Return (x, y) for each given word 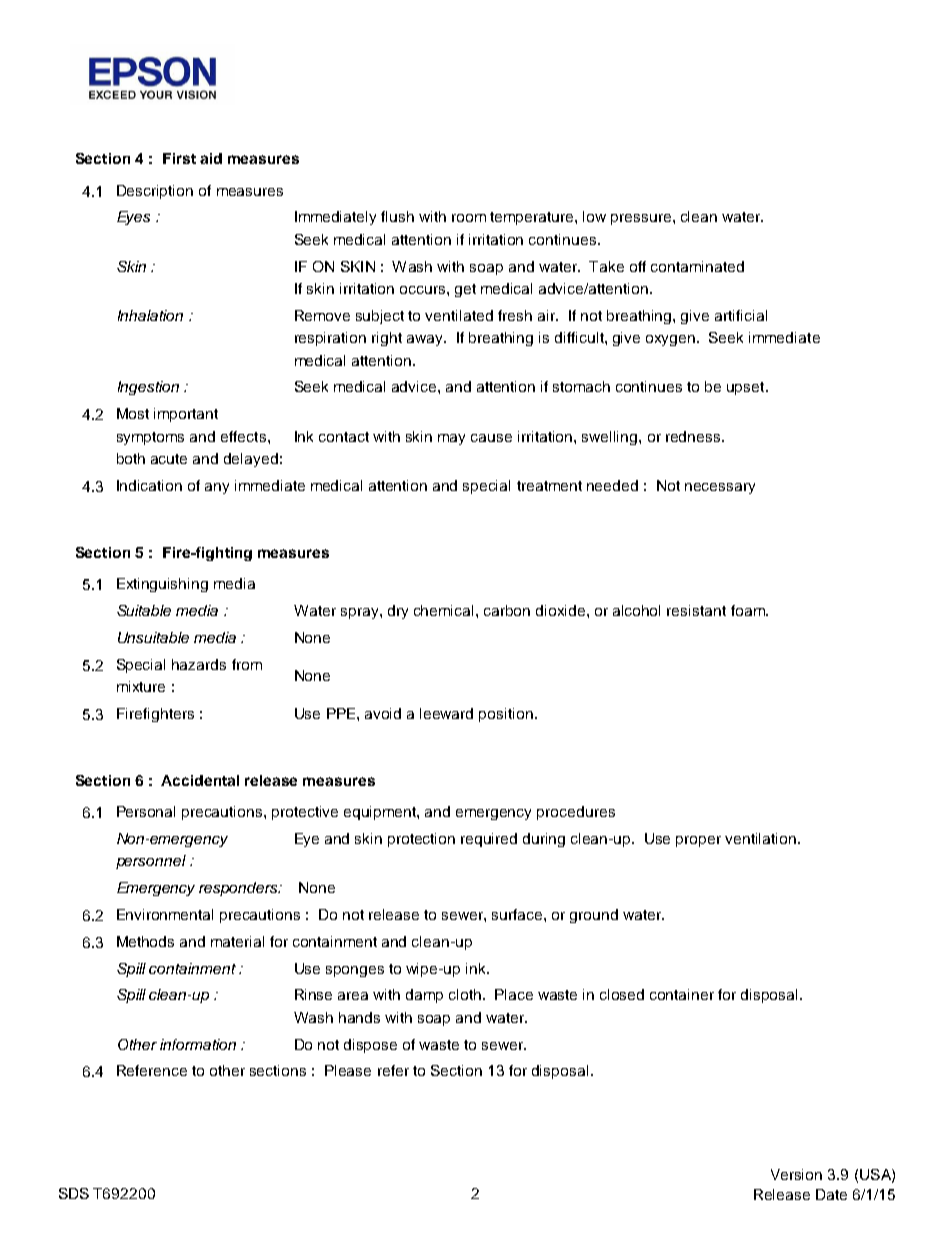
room (469, 218)
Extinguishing (162, 585)
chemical (443, 610)
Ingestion (148, 388)
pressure (642, 219)
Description (155, 192)
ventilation (762, 838)
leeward (446, 713)
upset (747, 388)
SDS (74, 1193)
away (426, 340)
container (682, 994)
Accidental (200, 780)
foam (749, 610)
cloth (465, 994)
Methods (145, 941)
